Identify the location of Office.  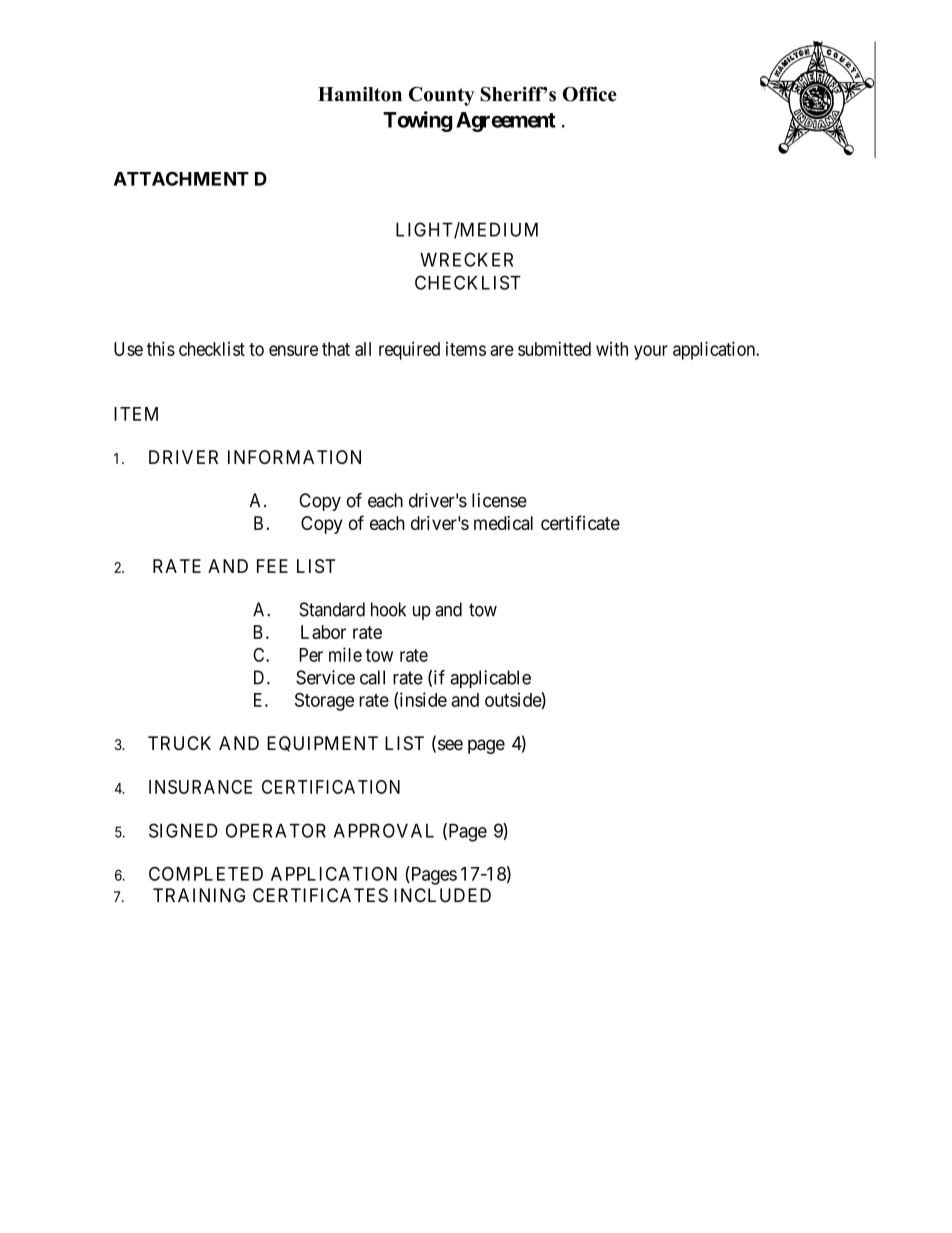
(590, 94).
